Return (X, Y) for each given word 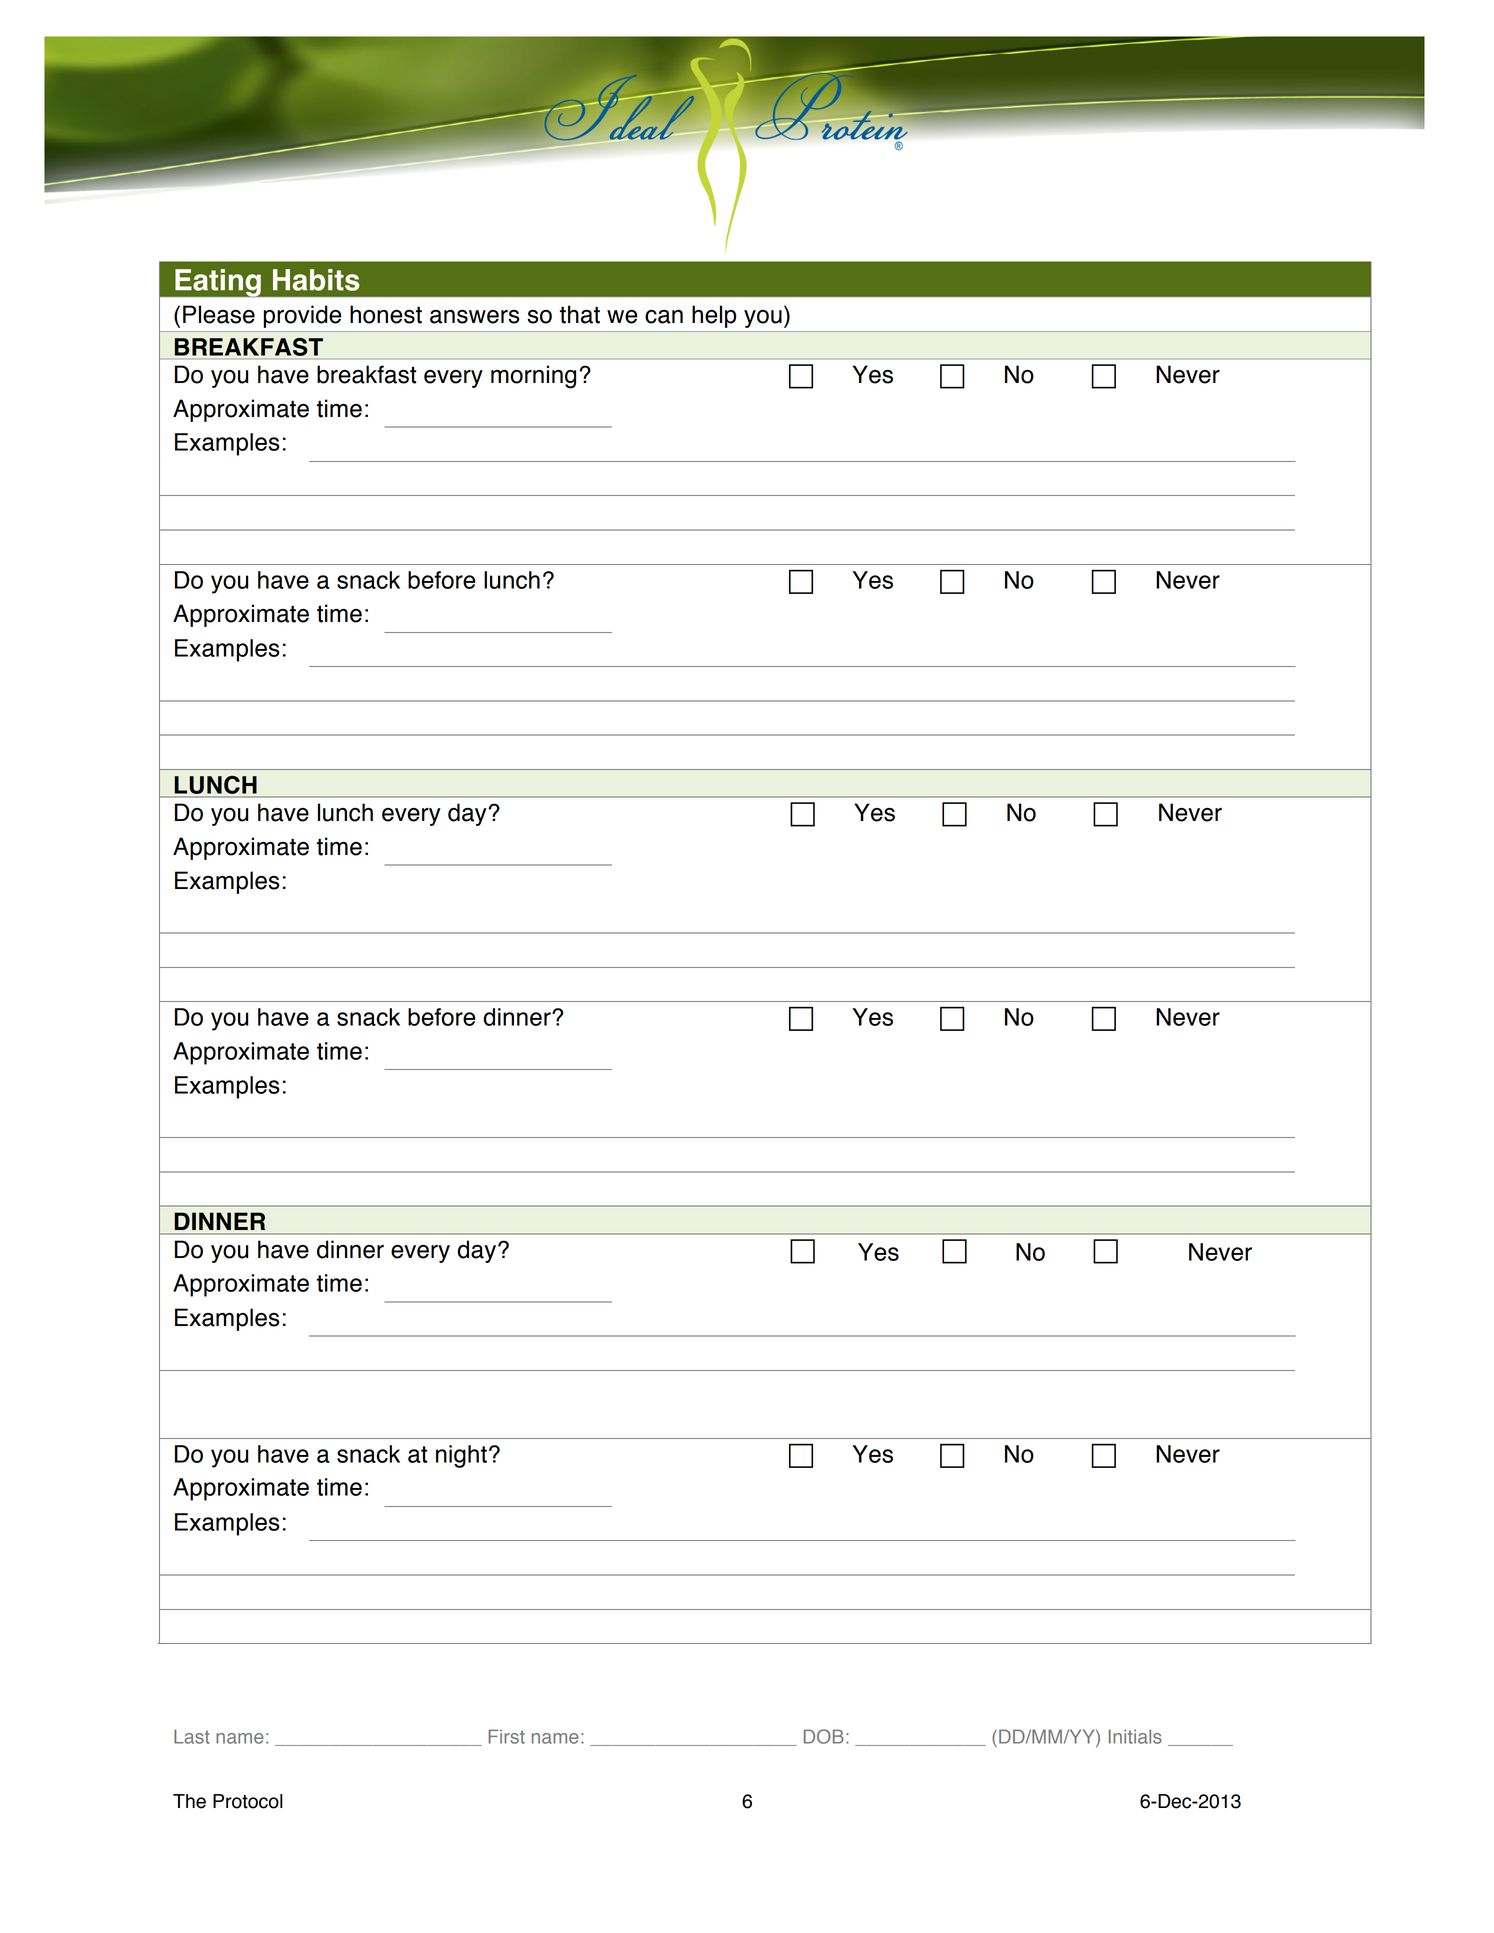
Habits (316, 280)
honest (386, 314)
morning (533, 377)
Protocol (248, 1801)
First (506, 1736)
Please (219, 314)
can (664, 317)
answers (474, 317)
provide (303, 316)
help (714, 316)
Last (192, 1736)
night (461, 1456)
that (580, 314)
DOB (824, 1736)
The (189, 1801)
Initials (1135, 1736)
